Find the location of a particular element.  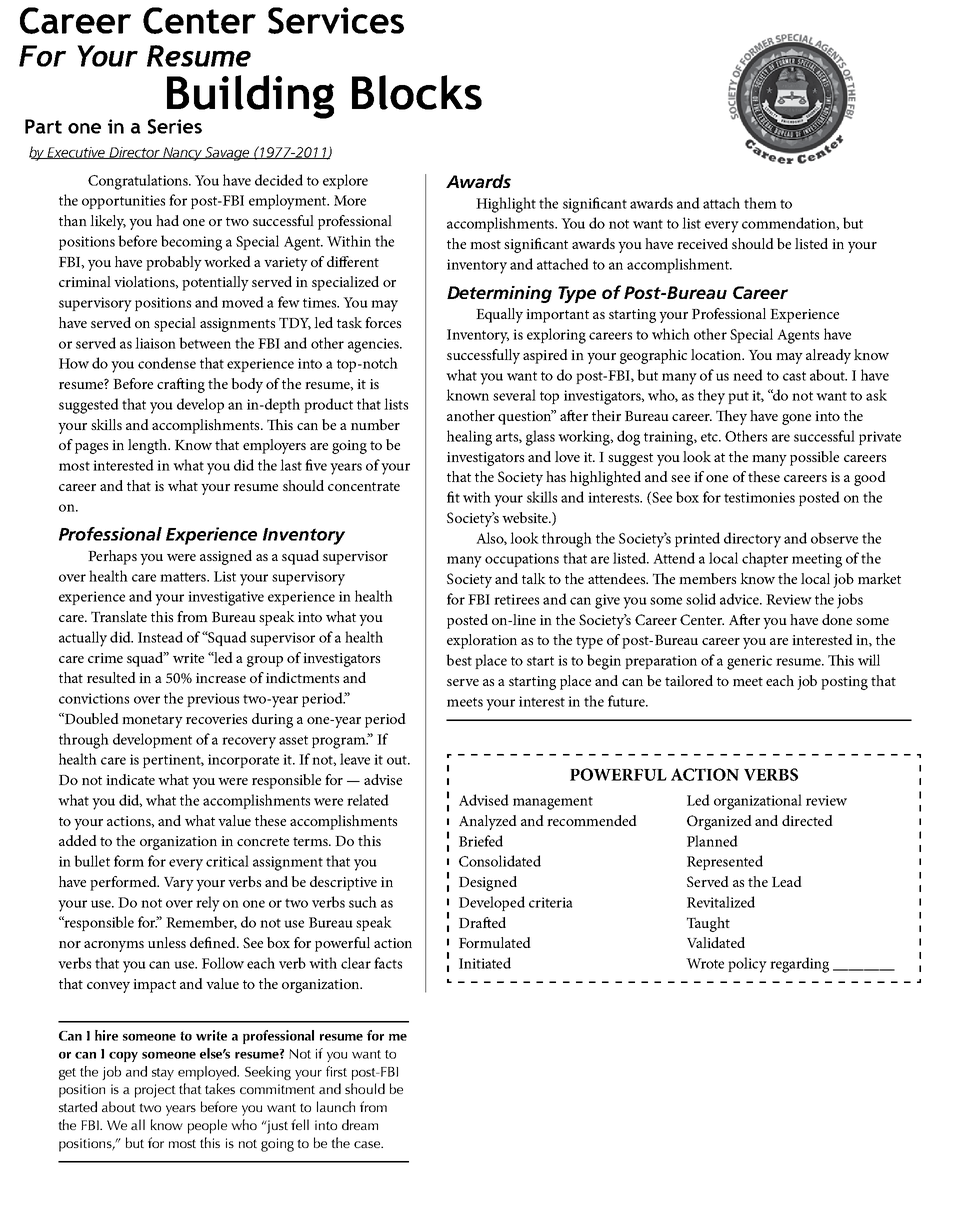

chapter is located at coordinates (765, 559).
